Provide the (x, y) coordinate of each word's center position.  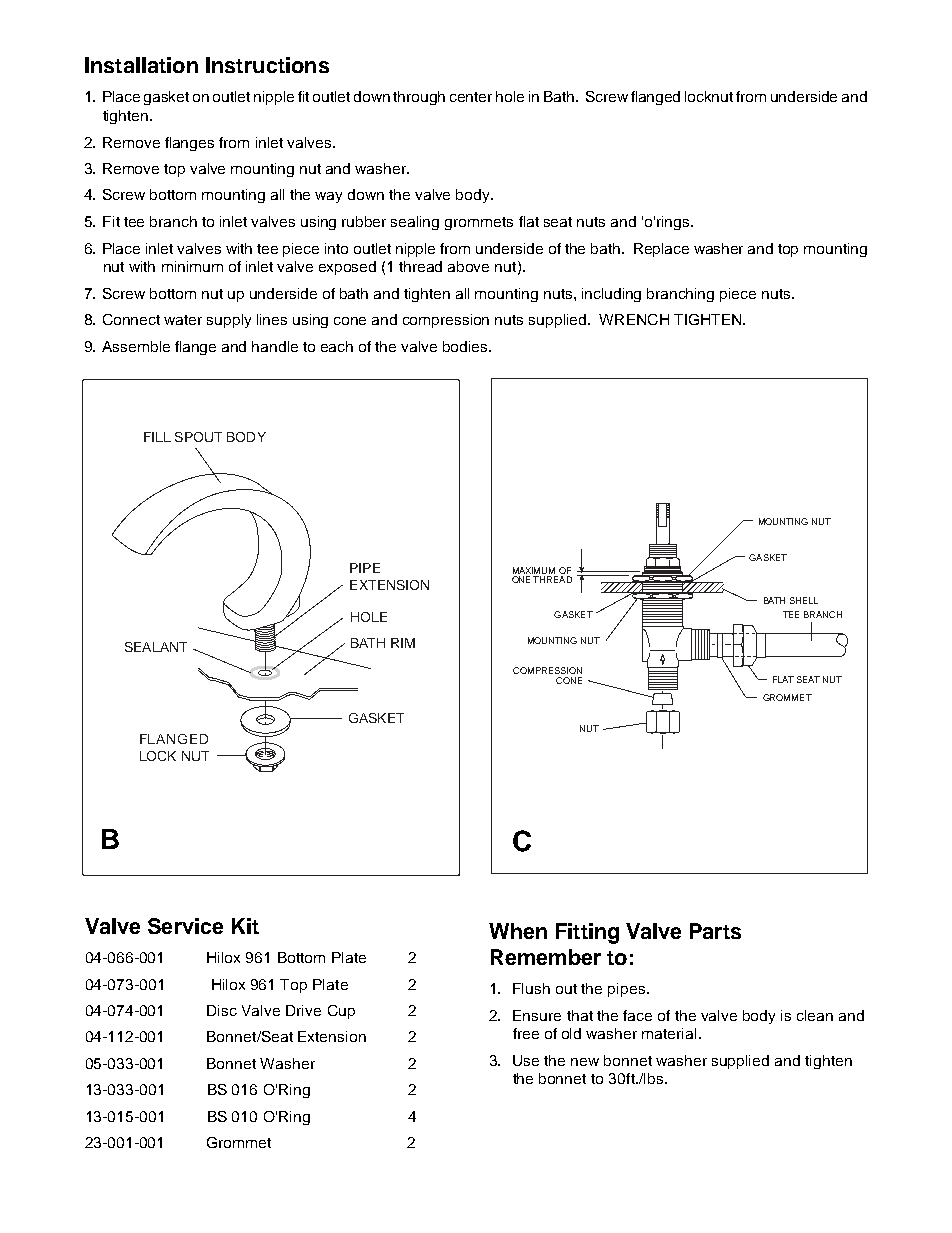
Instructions (267, 65)
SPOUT (198, 437)
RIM (403, 643)
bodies (466, 346)
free (526, 1033)
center (471, 97)
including (611, 295)
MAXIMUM (535, 572)
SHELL (804, 600)
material (669, 1033)
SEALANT (156, 647)
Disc (222, 1010)
